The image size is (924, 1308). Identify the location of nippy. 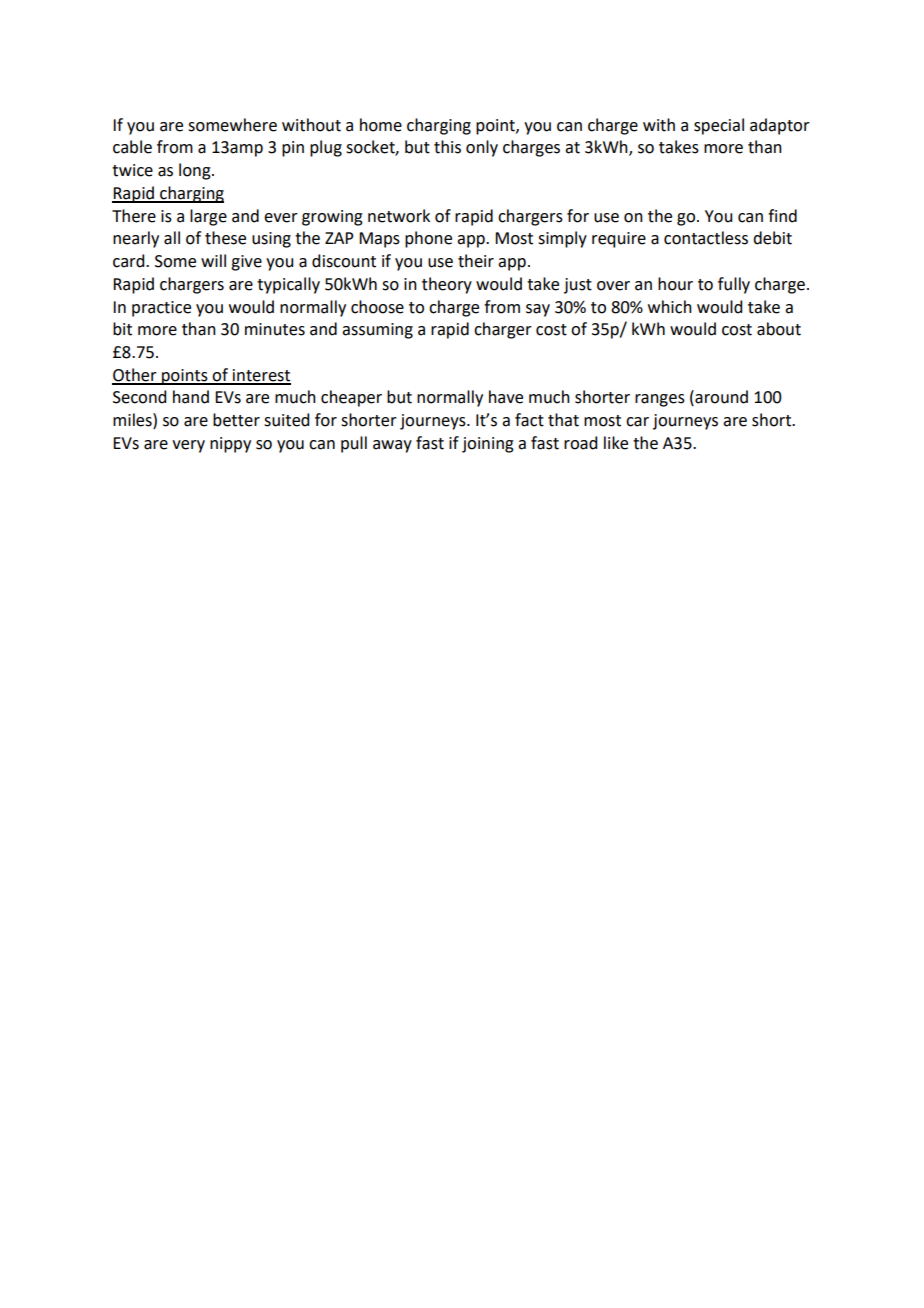
(230, 445).
